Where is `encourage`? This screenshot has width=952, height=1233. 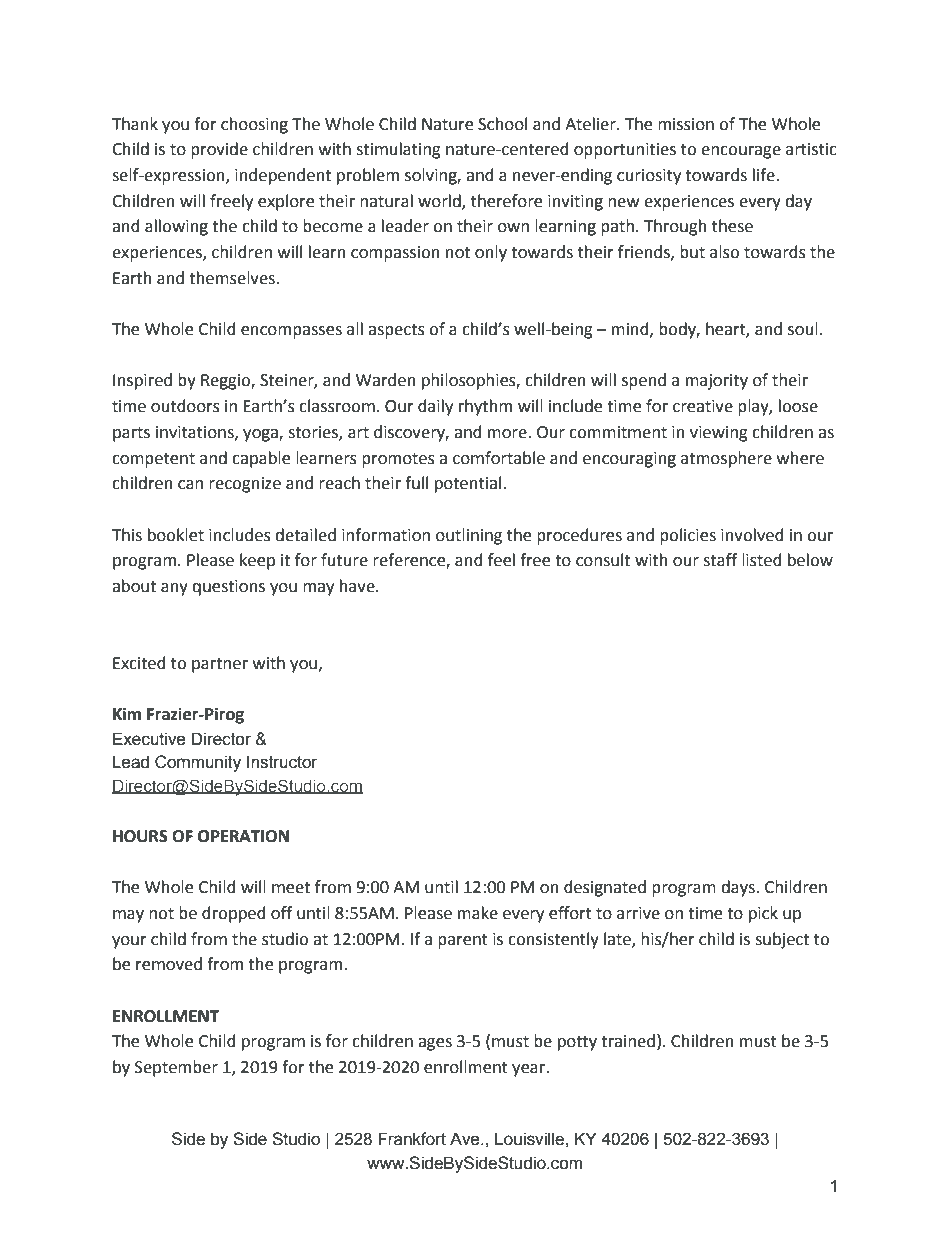
encourage is located at coordinates (741, 152).
